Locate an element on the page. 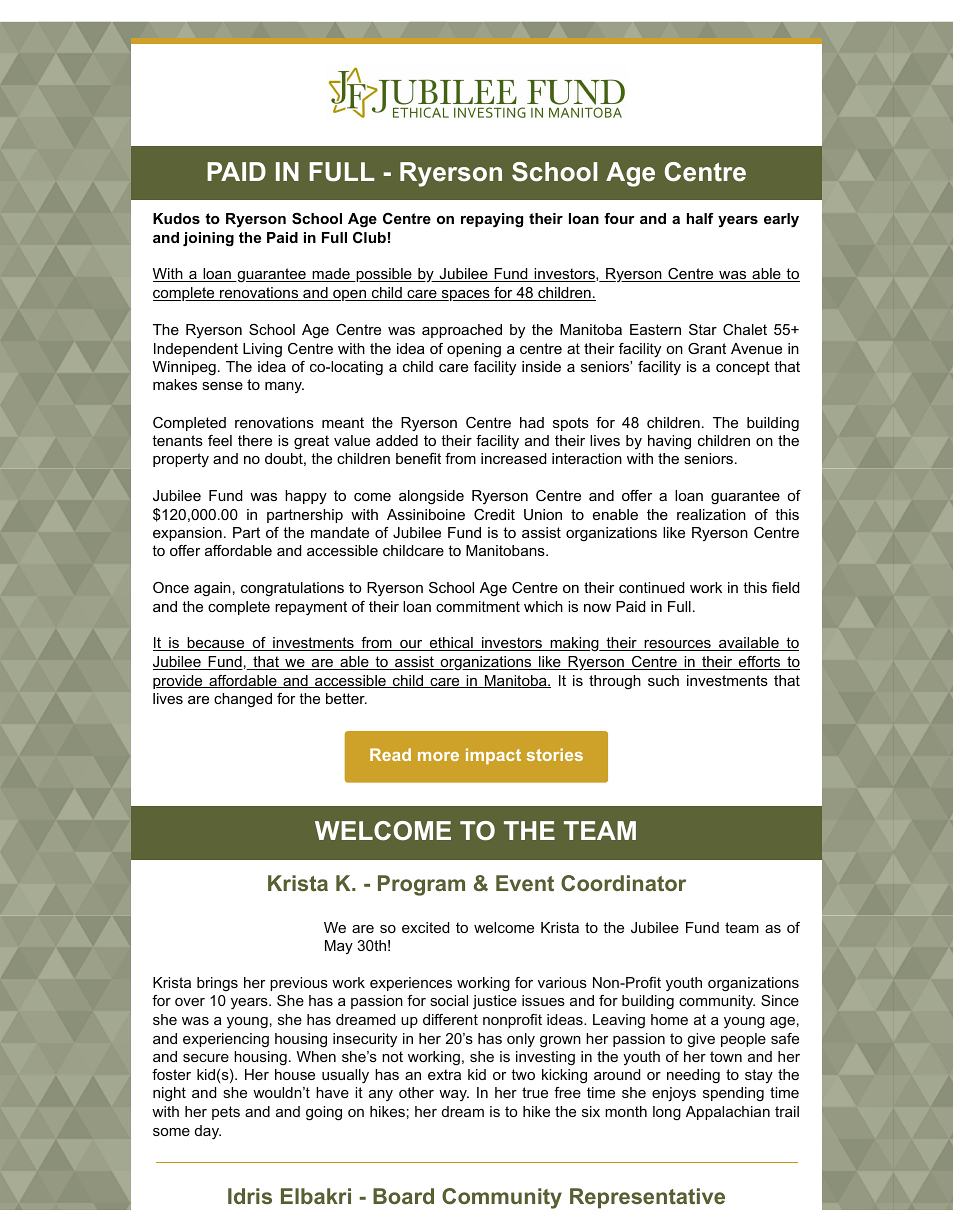 This page has width=953, height=1232. Since is located at coordinates (780, 1000).
